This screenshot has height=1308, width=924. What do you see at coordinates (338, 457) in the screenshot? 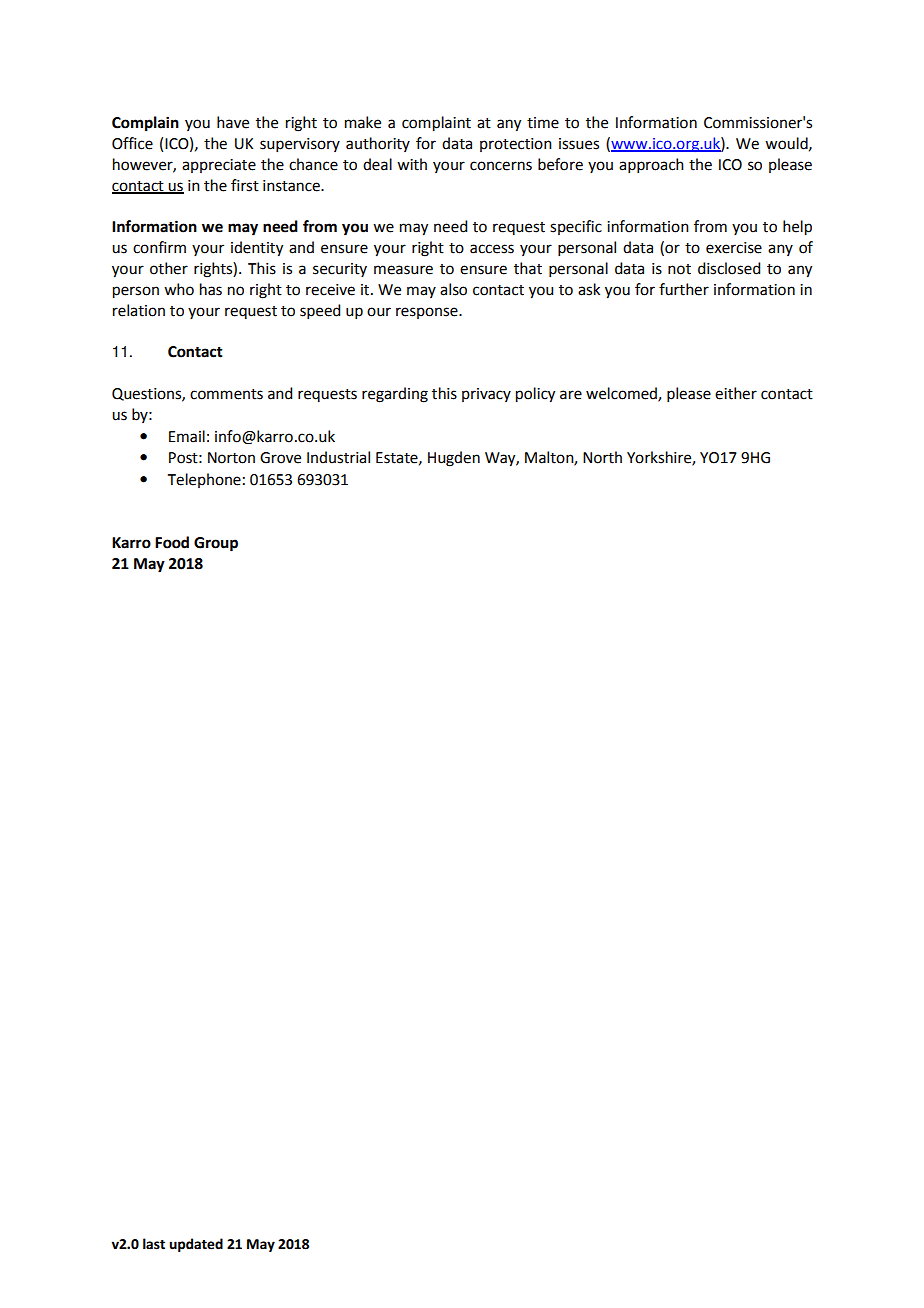
I see `Industrial` at bounding box center [338, 457].
